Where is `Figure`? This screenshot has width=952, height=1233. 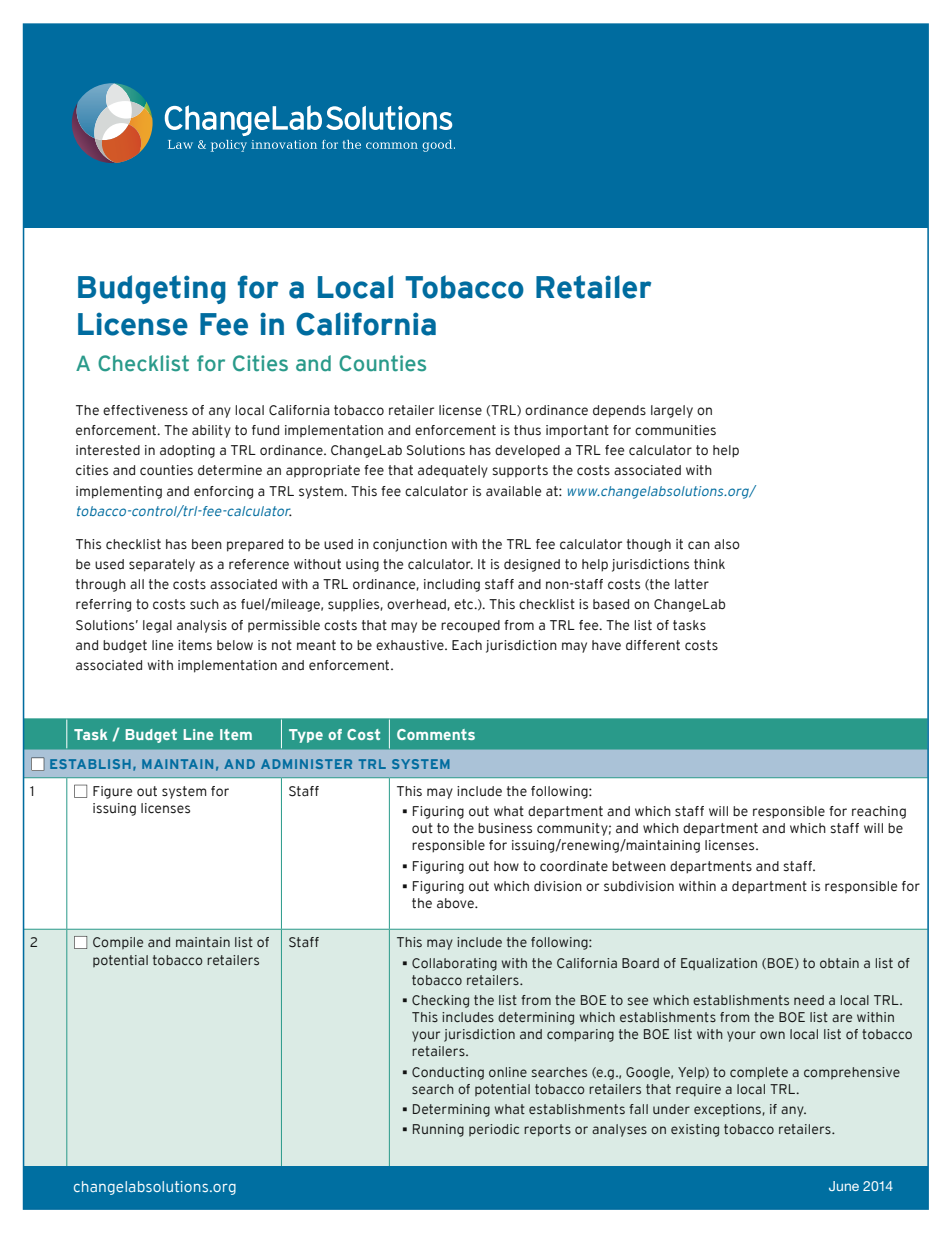
Figure is located at coordinates (112, 792).
